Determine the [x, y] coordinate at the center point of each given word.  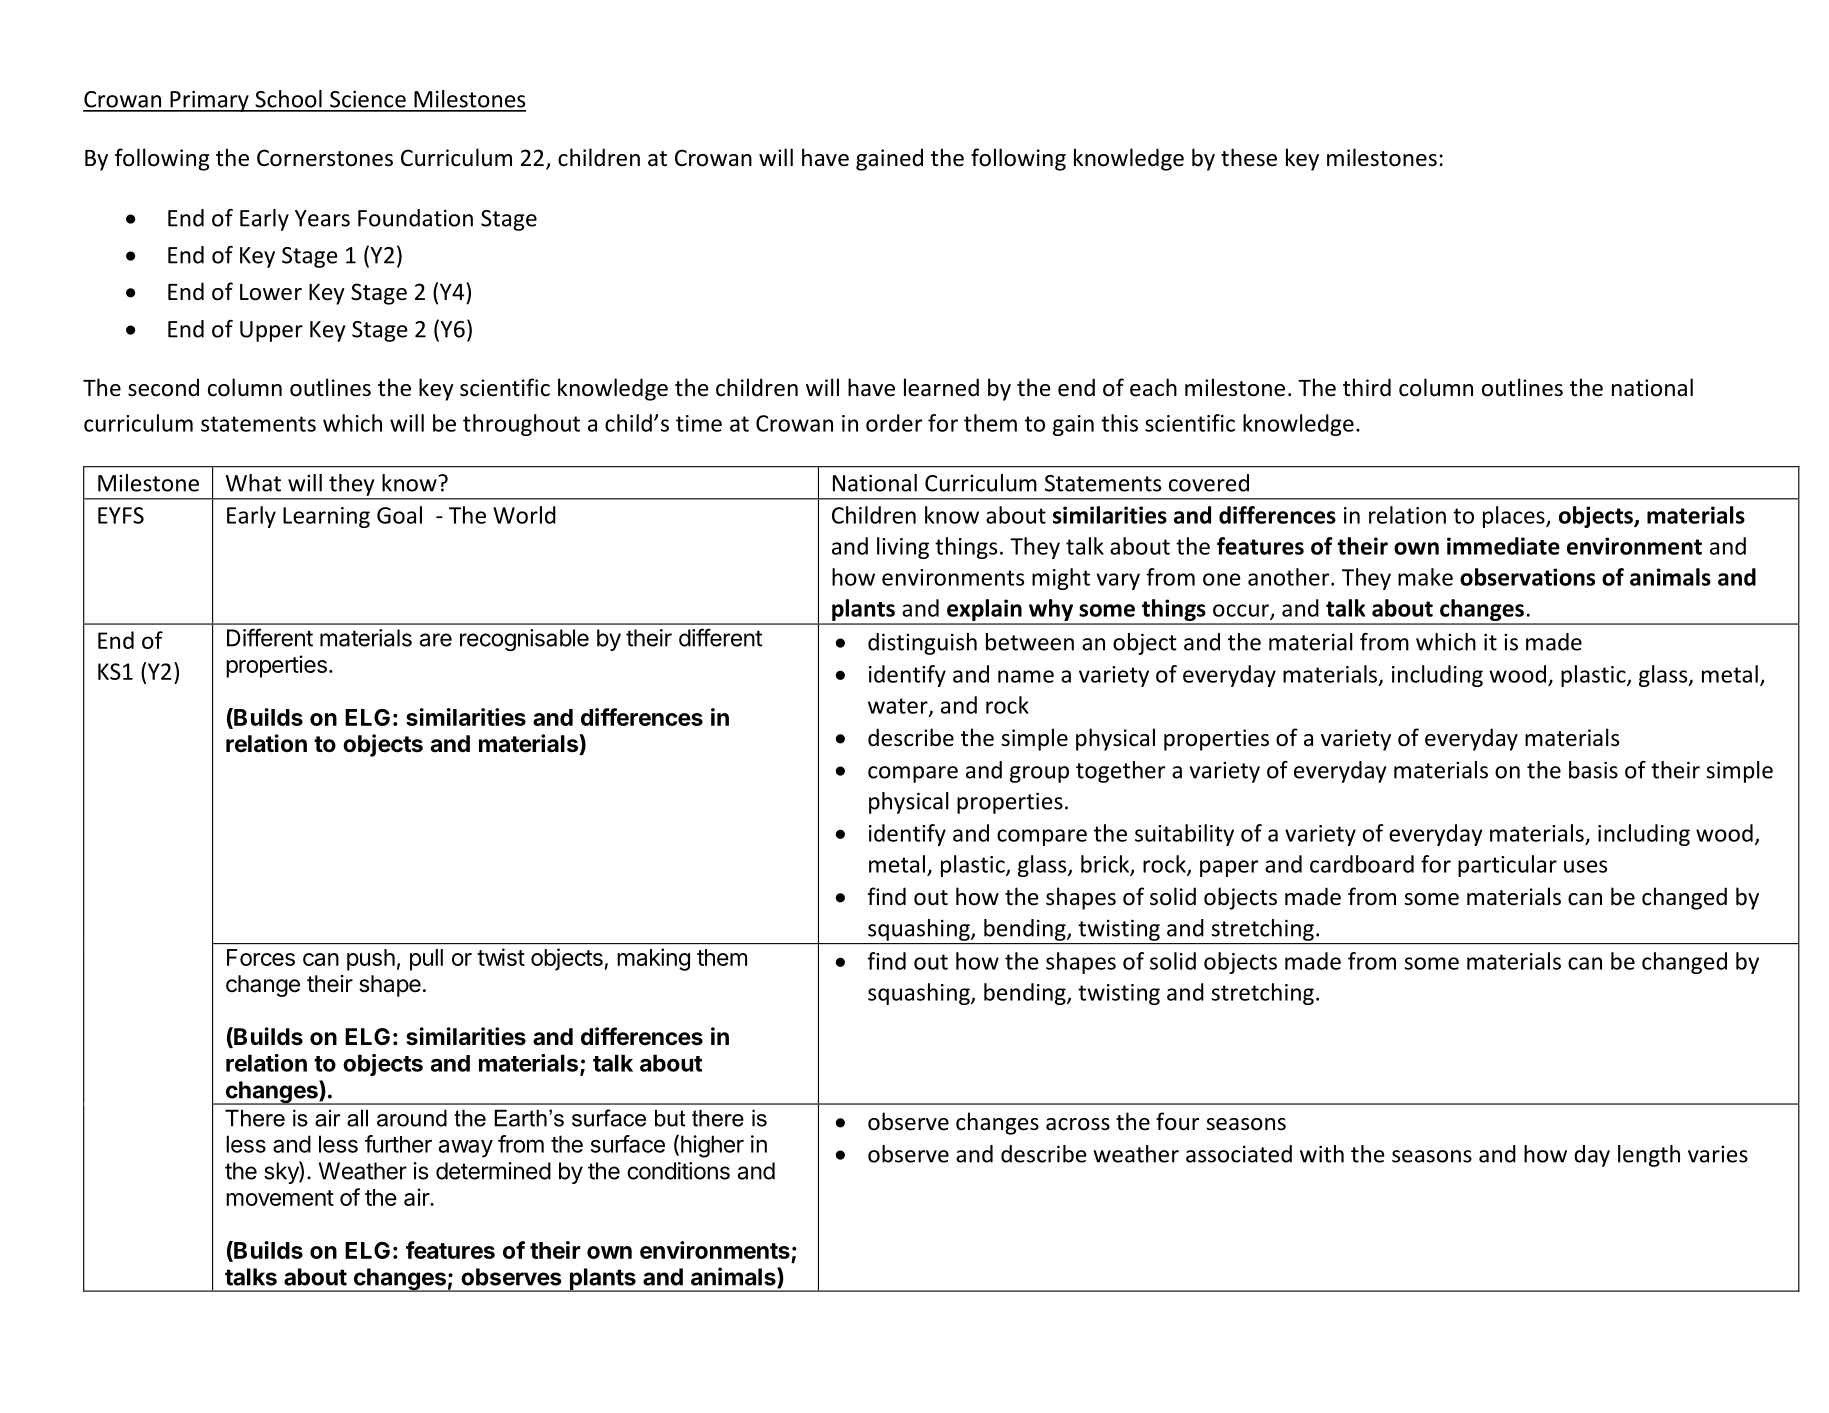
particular [1507, 866]
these [1249, 157]
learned [941, 387]
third [1367, 387]
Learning [326, 517]
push [371, 960]
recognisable [524, 640]
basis [1593, 770]
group [1039, 774]
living [903, 548]
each [1153, 387]
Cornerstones [325, 158]
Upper [271, 331]
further [398, 1144]
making [653, 959]
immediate [1503, 546]
